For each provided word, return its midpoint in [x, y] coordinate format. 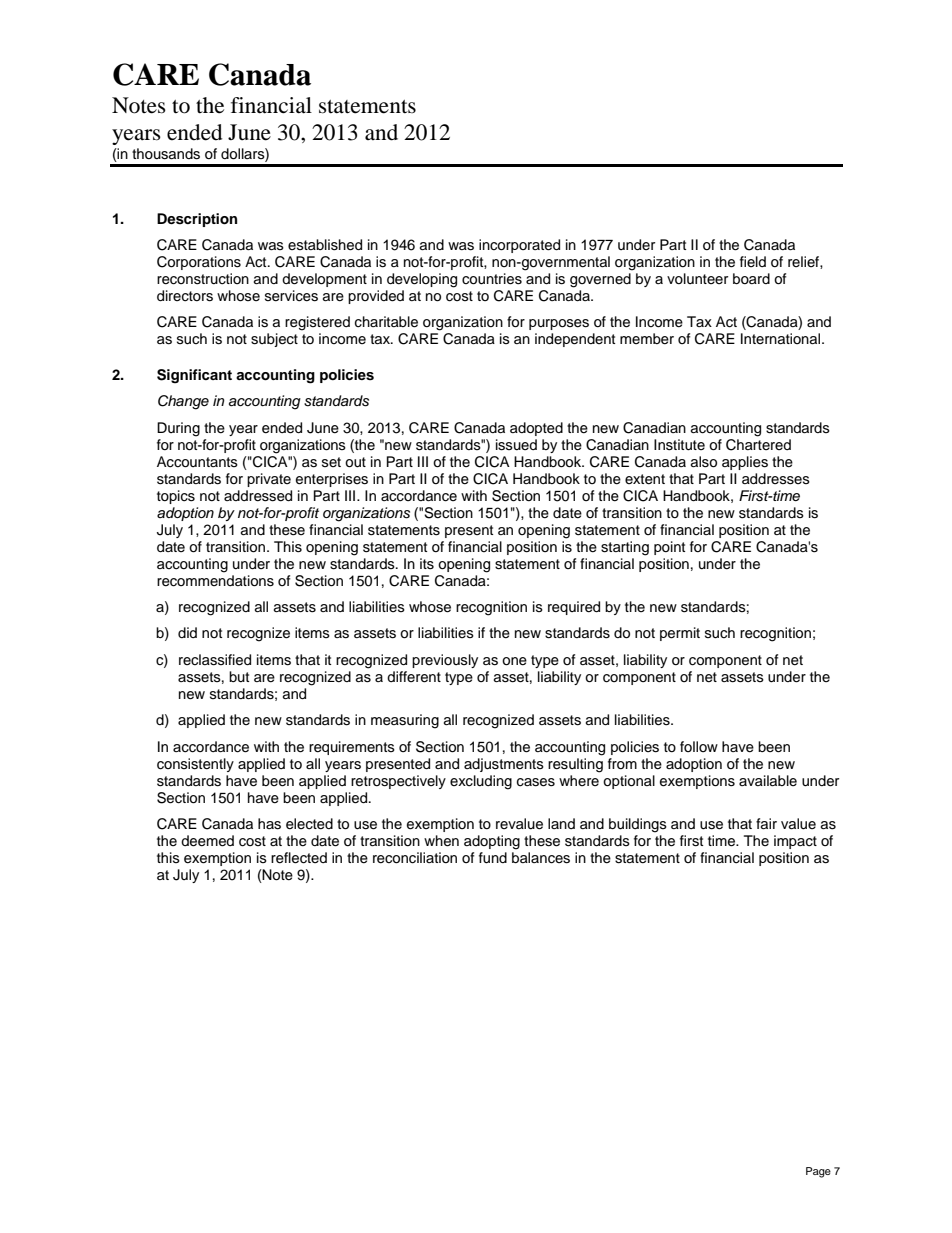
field [753, 261]
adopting [492, 842]
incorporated [519, 246]
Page [818, 1172]
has [269, 824]
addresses [776, 479]
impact [795, 842]
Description [197, 220]
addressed [258, 496]
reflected [299, 858]
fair [766, 823]
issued [516, 445]
